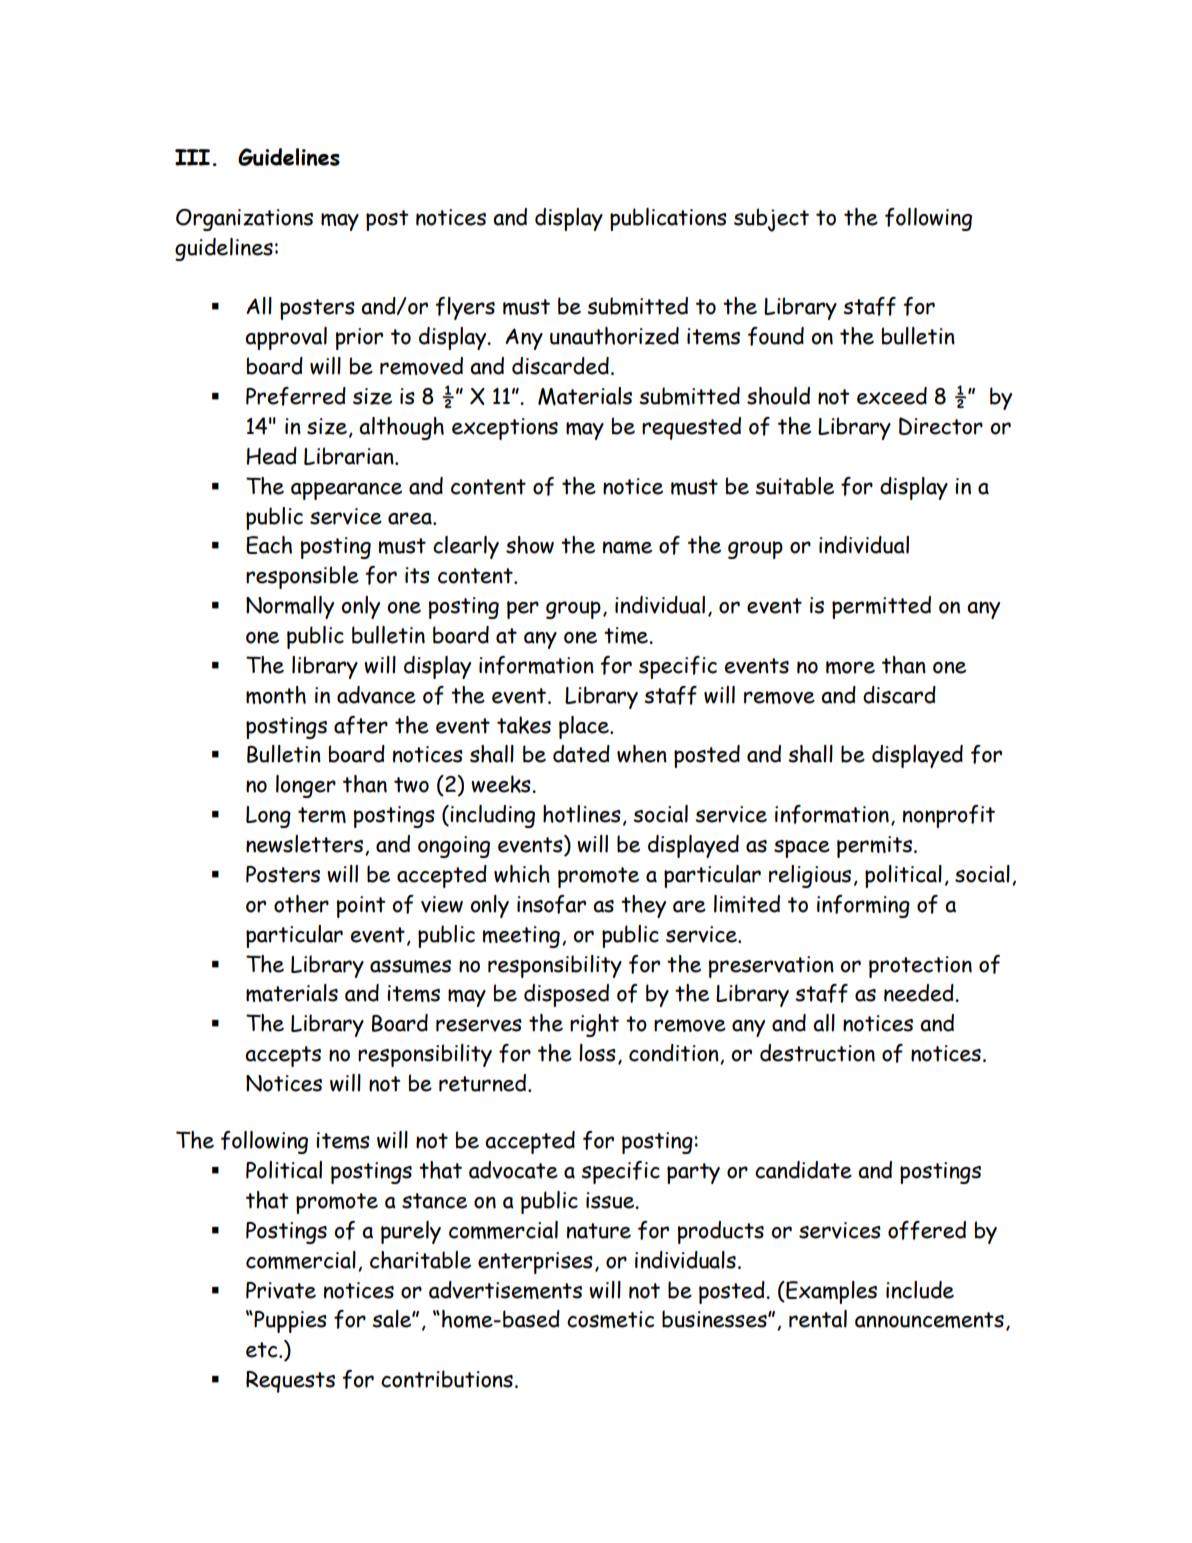 The height and width of the document is (1543, 1192). What do you see at coordinates (581, 754) in the document?
I see `dated` at bounding box center [581, 754].
